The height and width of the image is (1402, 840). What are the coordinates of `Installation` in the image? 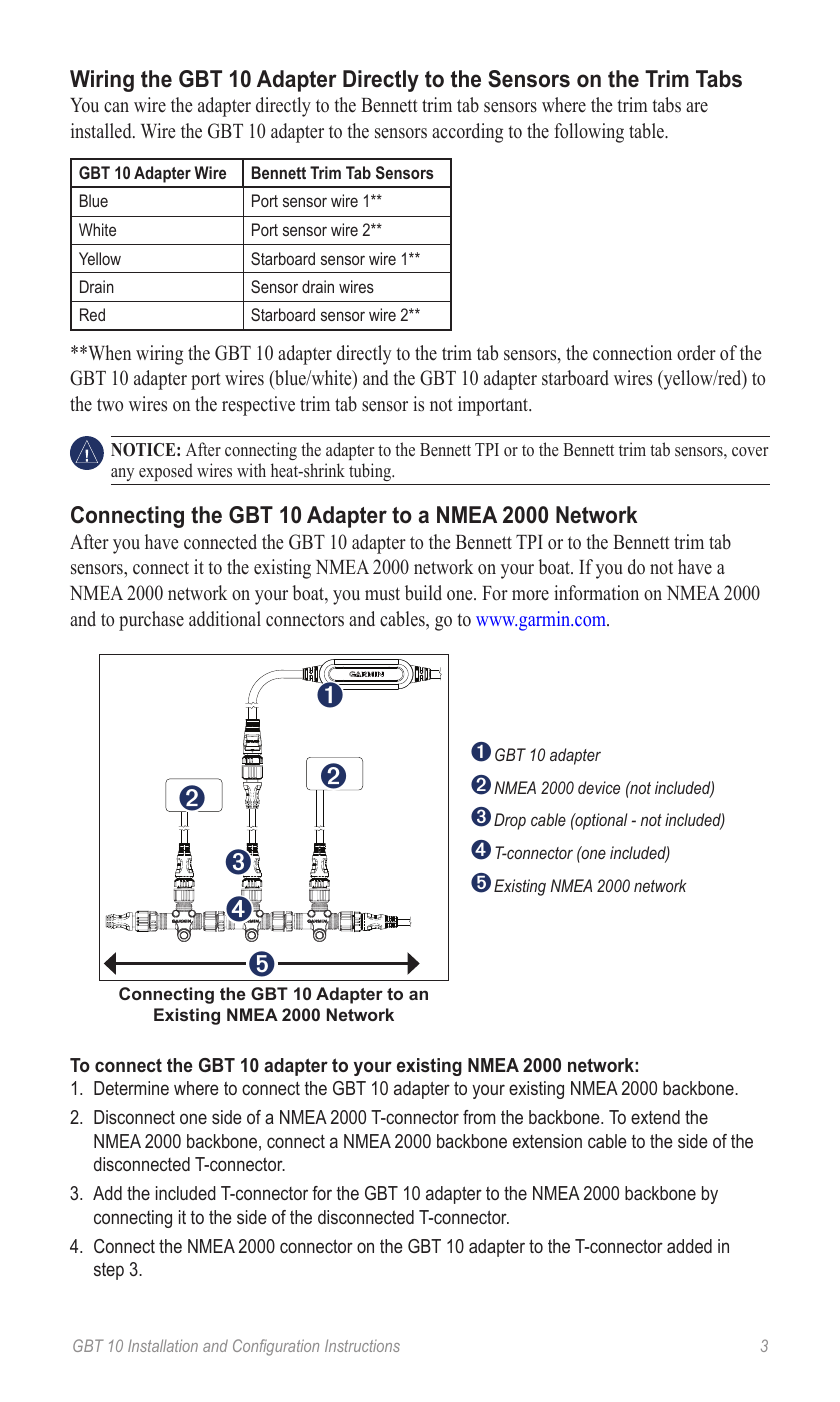 It's located at (163, 1345).
